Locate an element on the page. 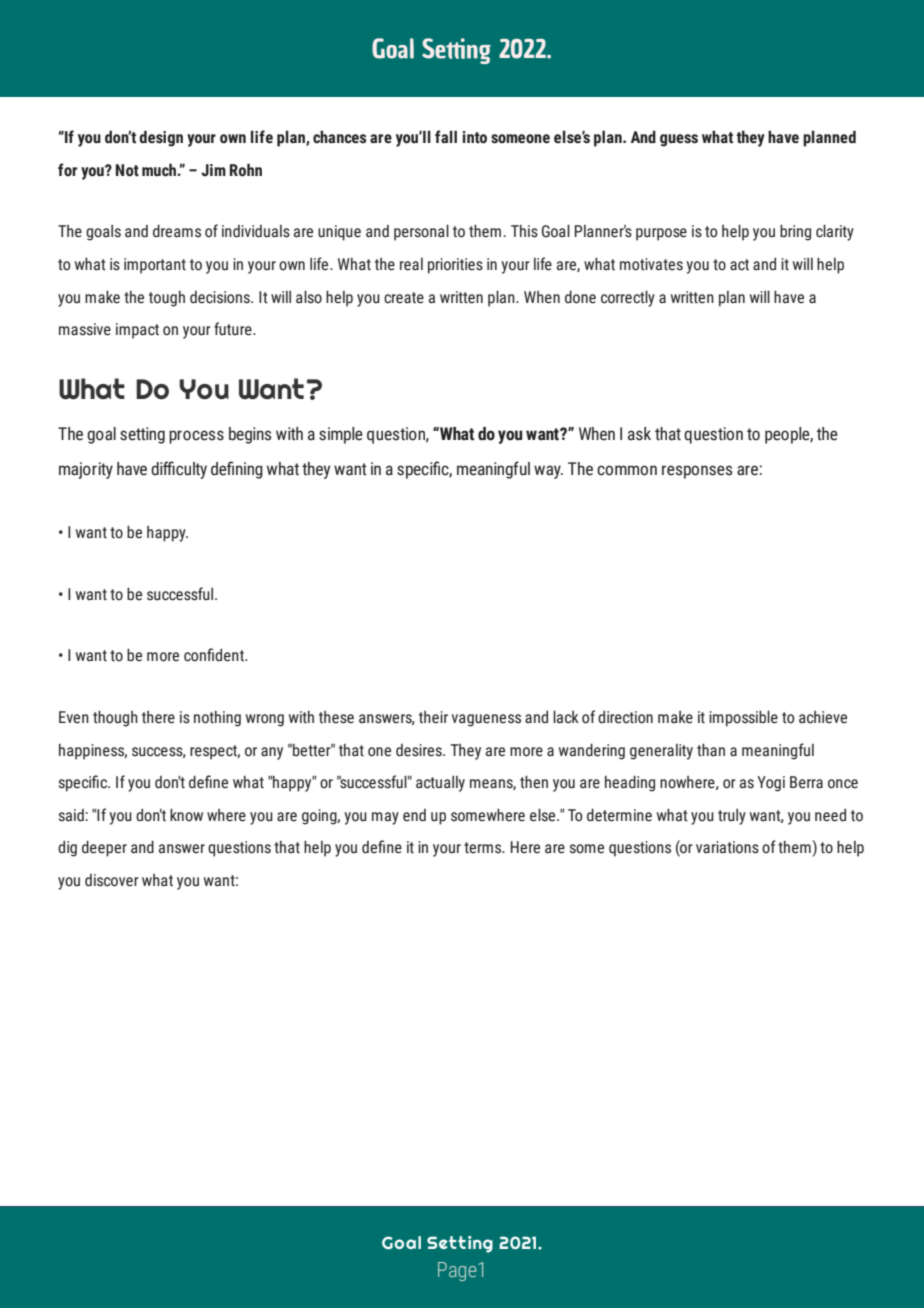 The width and height of the document is (924, 1308). impact is located at coordinates (137, 331).
